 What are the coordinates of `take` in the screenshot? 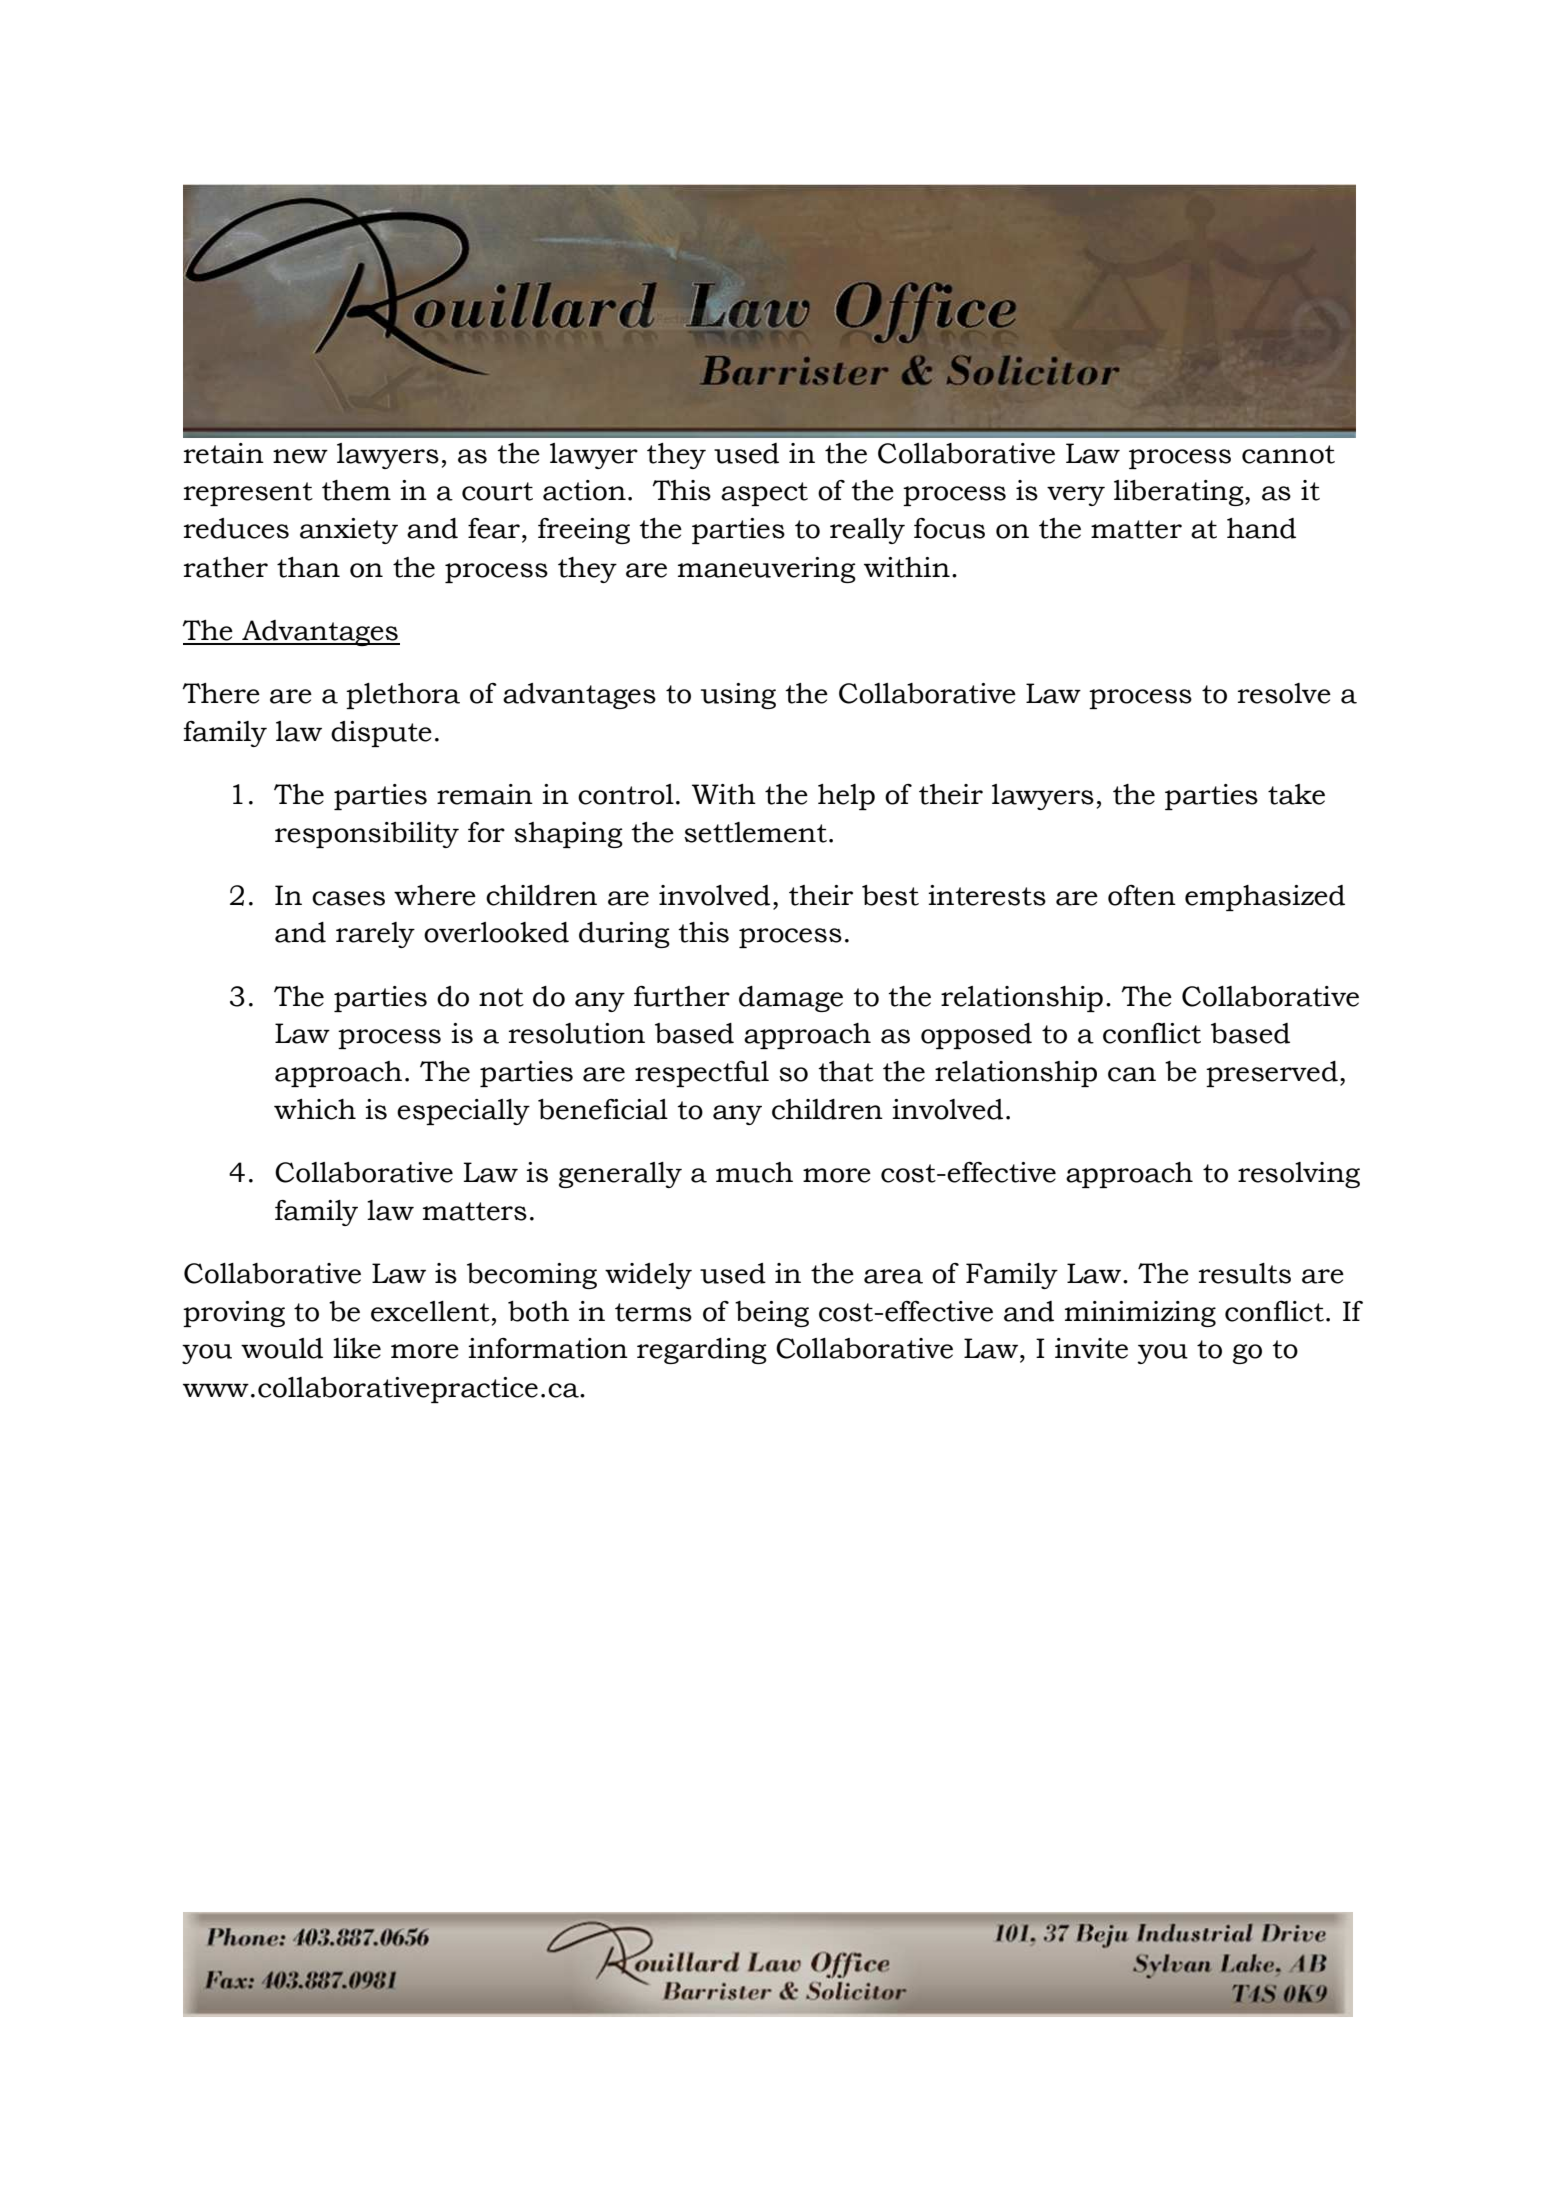 It's located at (1296, 794).
